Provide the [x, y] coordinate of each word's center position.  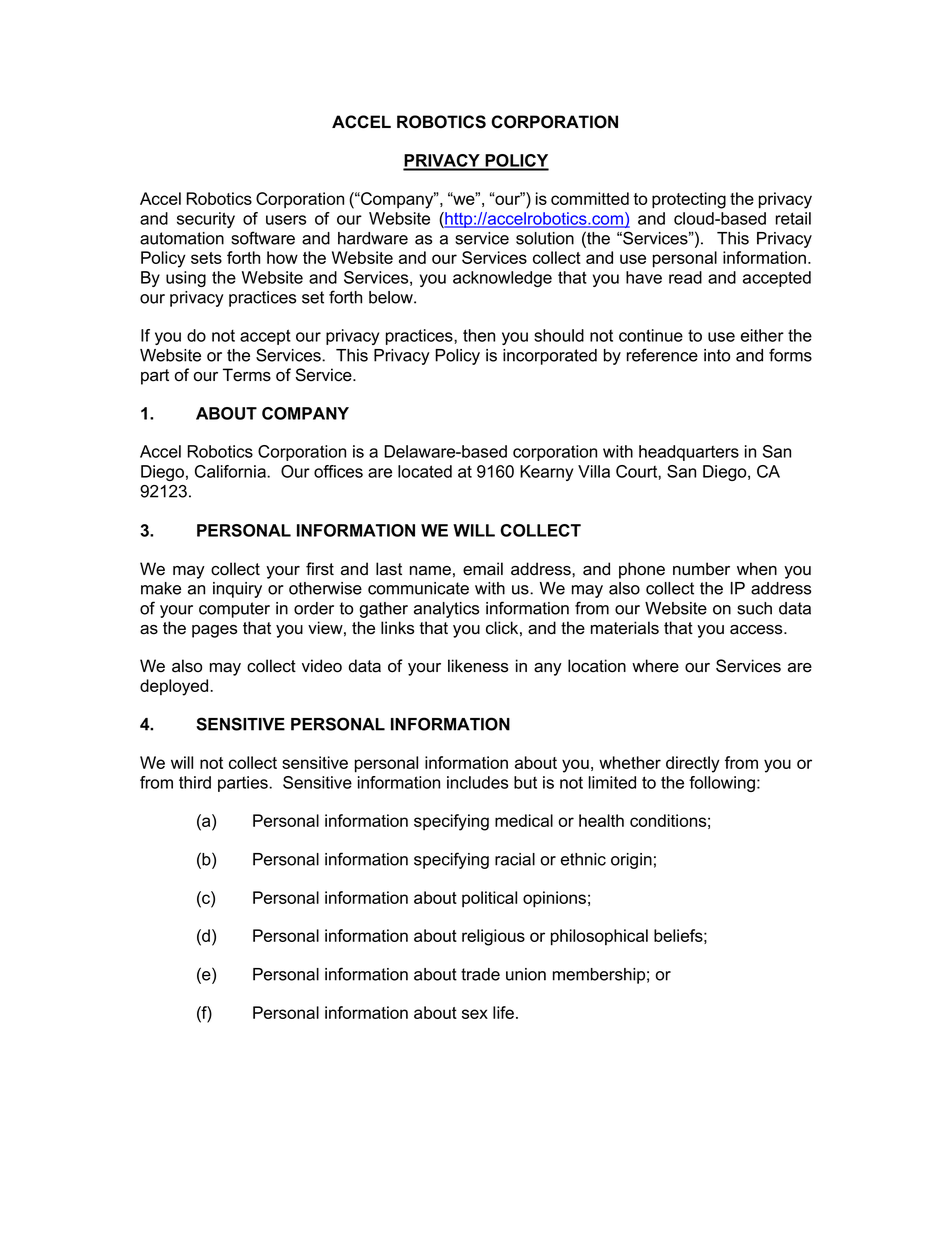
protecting [689, 200]
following [723, 784]
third [195, 782]
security [206, 220]
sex [475, 1014]
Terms [247, 375]
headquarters [689, 453]
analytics [446, 610]
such [754, 608]
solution [545, 238]
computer [234, 610]
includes [477, 782]
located [425, 471]
